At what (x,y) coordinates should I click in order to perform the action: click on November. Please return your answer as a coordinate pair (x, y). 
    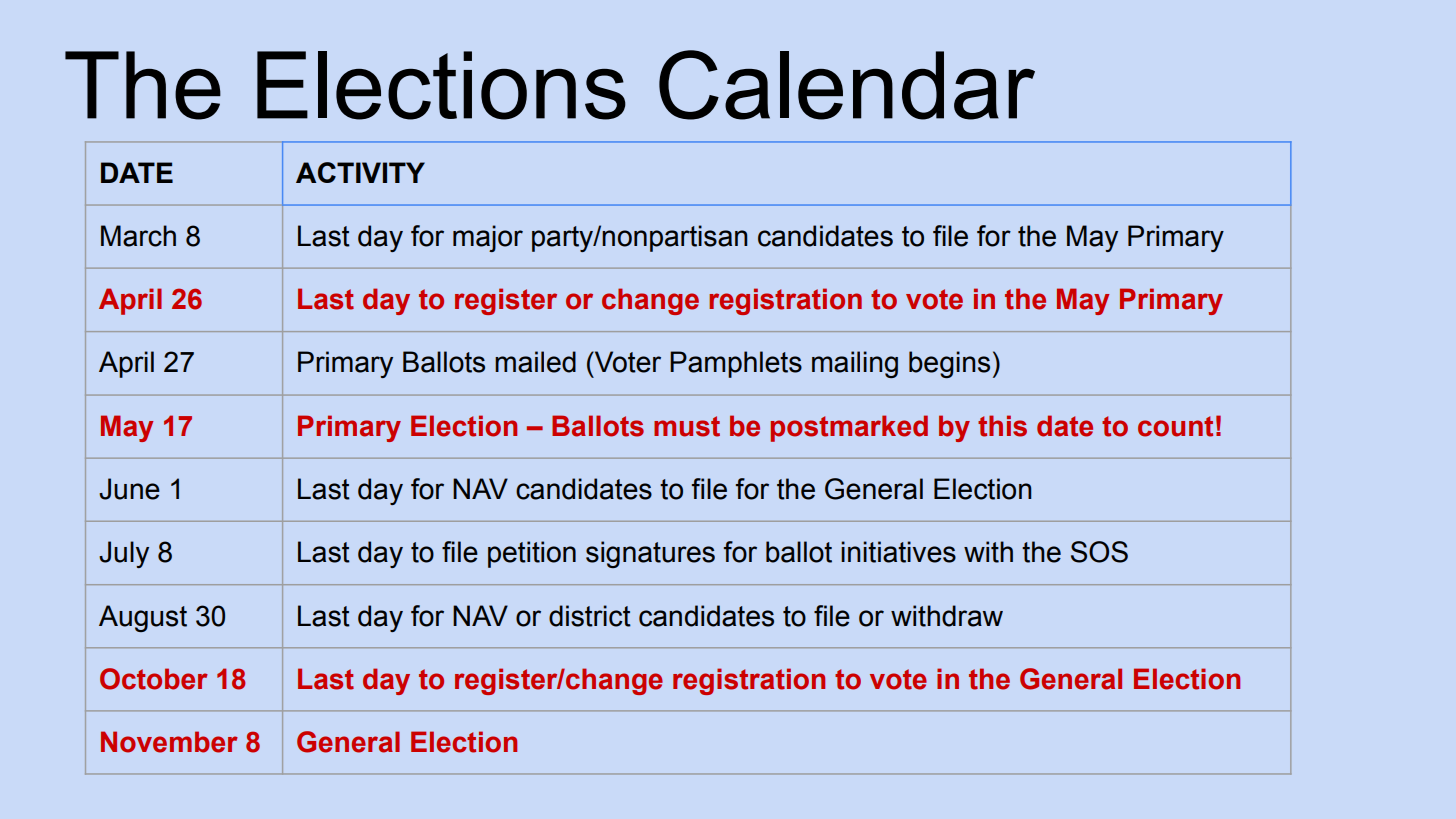
    Looking at the image, I should click on (169, 742).
